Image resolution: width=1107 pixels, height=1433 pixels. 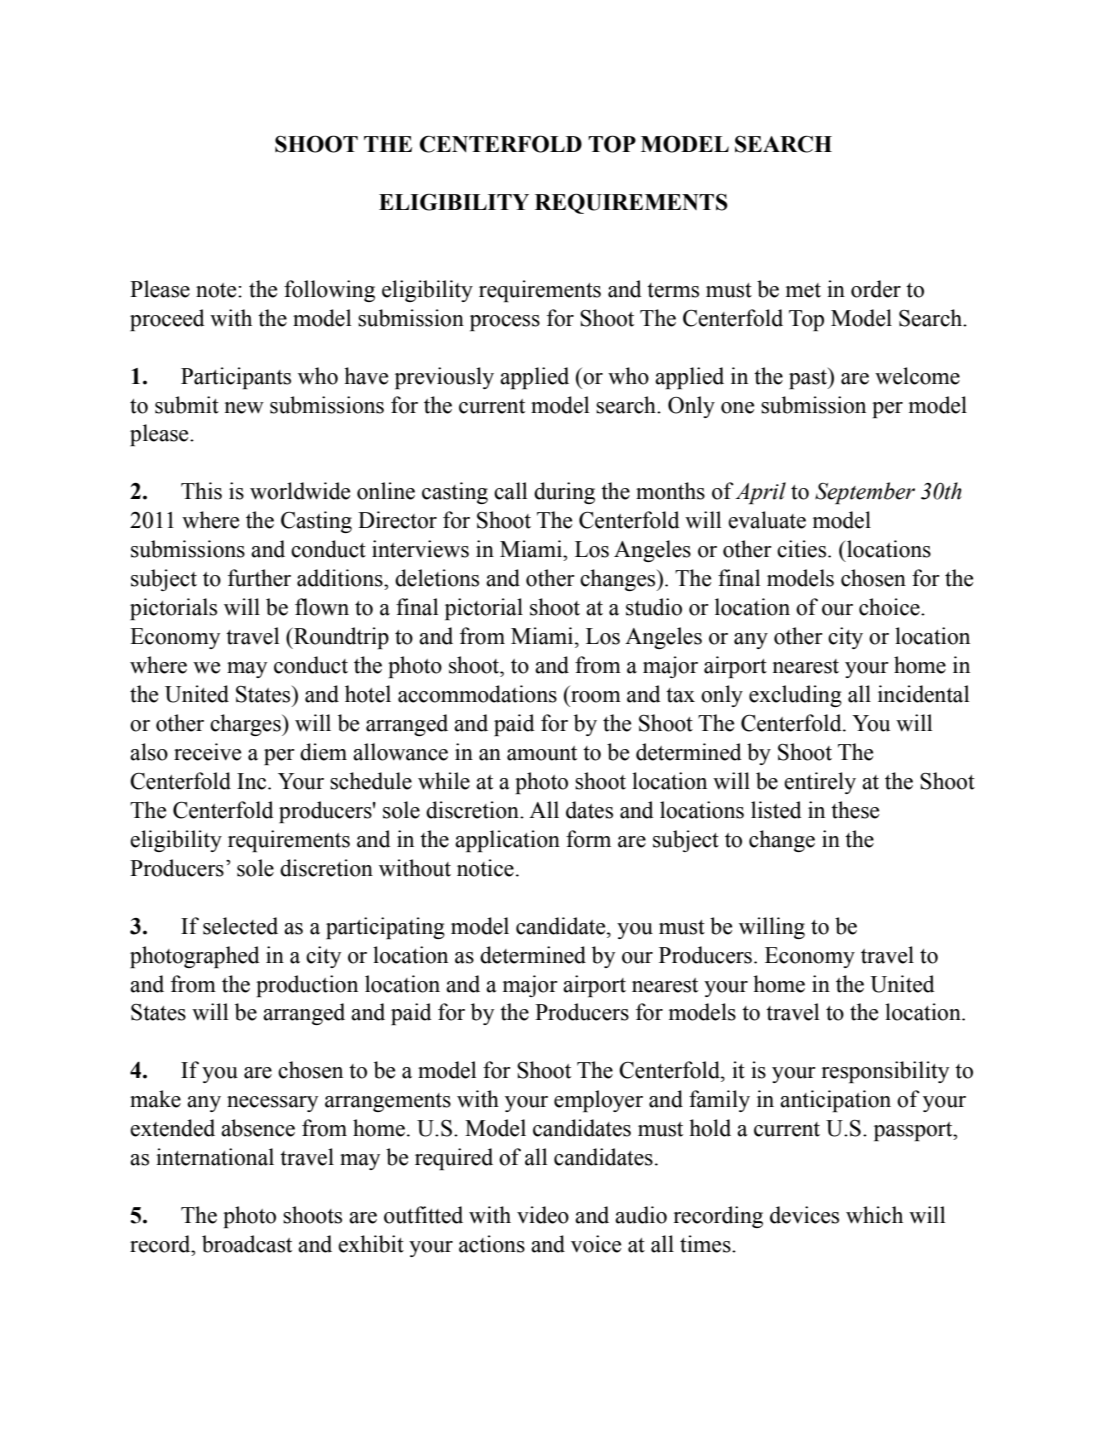 I want to click on video, so click(x=543, y=1215).
